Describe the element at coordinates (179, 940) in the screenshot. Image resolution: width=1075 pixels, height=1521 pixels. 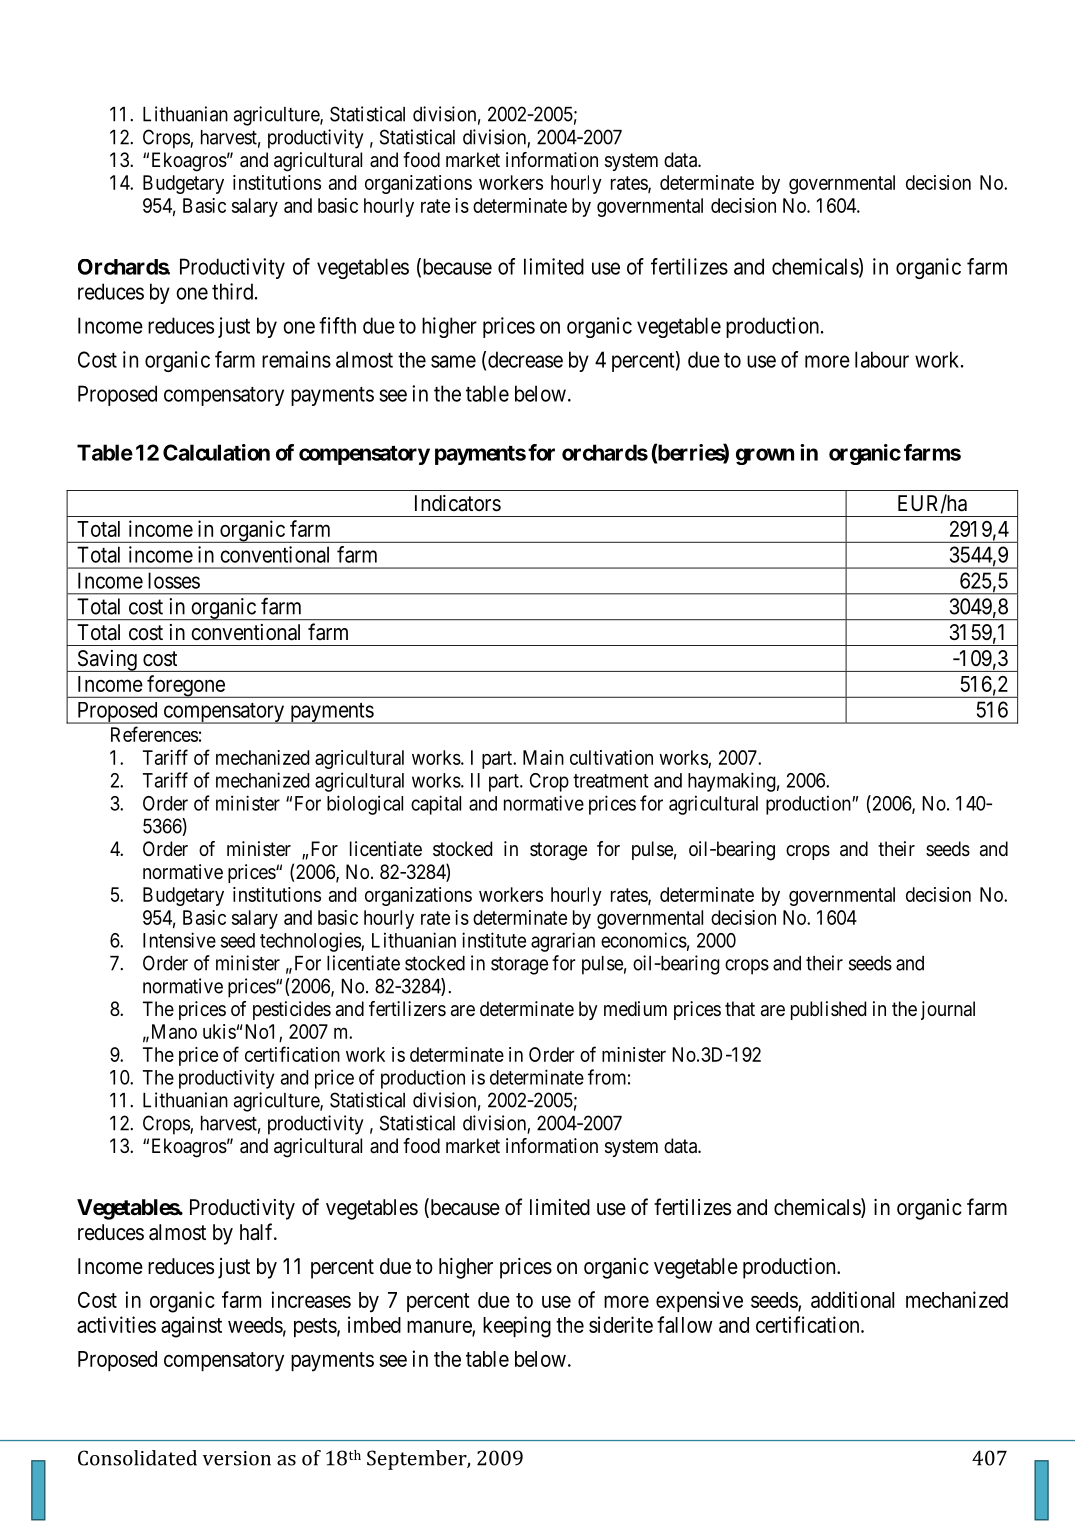
I see `Intensive` at that location.
